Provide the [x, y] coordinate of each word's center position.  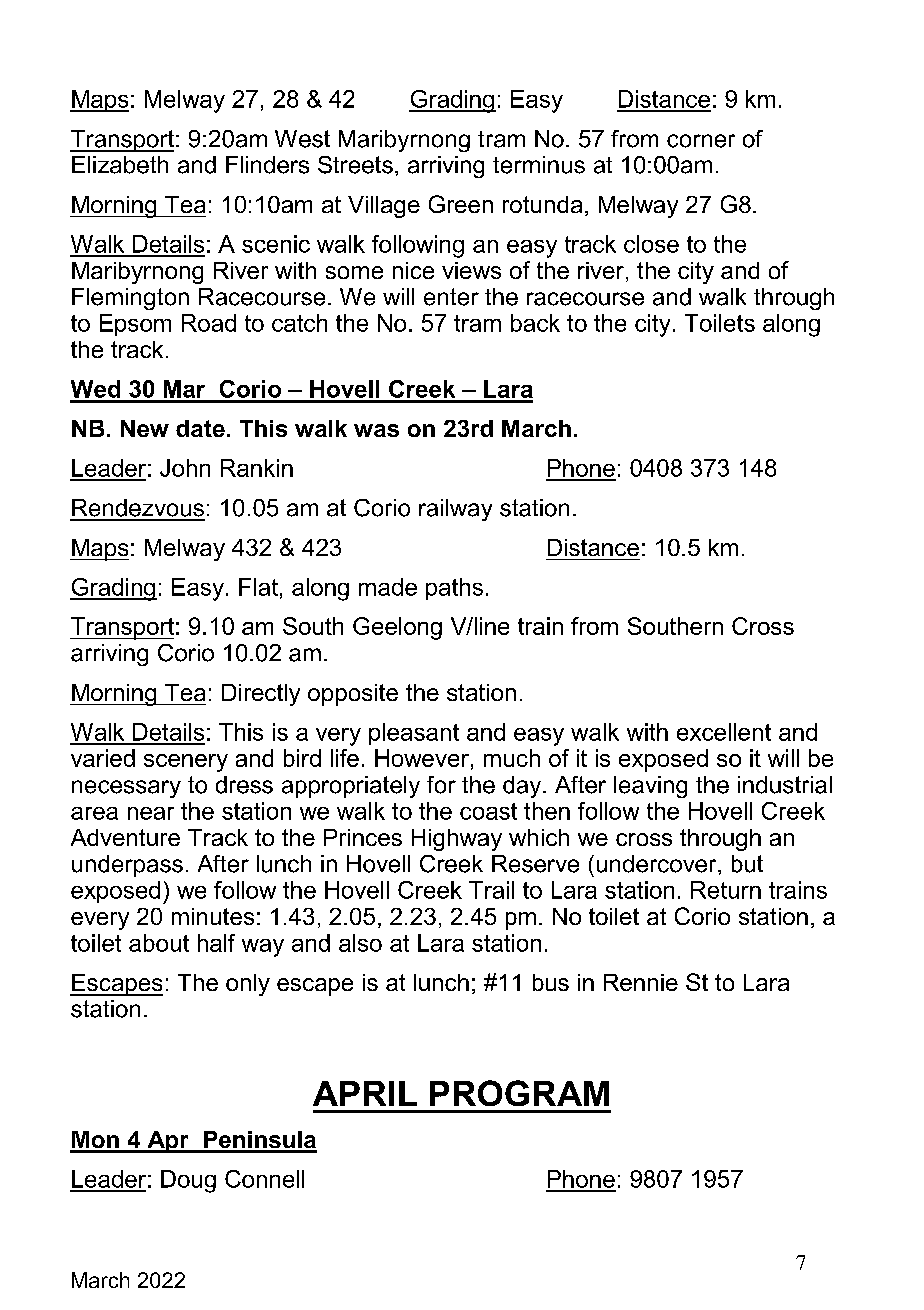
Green [461, 204]
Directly [261, 695]
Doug [188, 1181]
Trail [491, 890]
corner [701, 141]
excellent [724, 732]
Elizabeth [120, 165]
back [535, 323]
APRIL [365, 1093]
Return [726, 890]
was [376, 430]
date [200, 428]
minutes [213, 916]
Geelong [397, 628]
